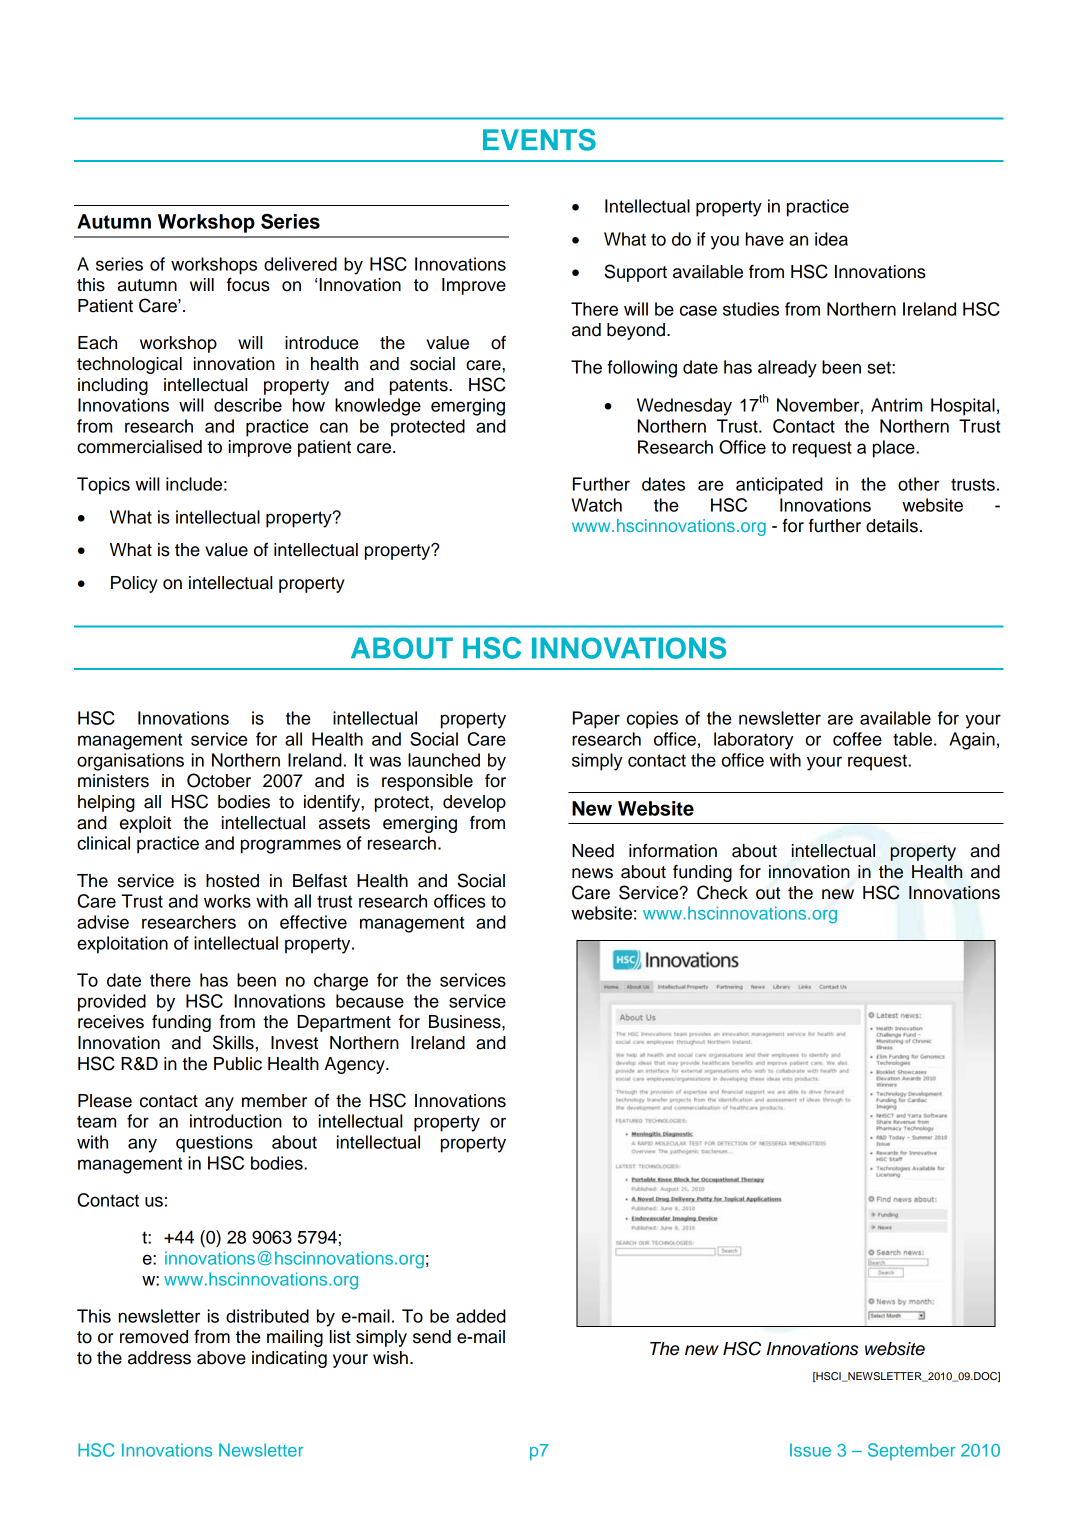  What do you see at coordinates (221, 1358) in the screenshot?
I see `above` at bounding box center [221, 1358].
